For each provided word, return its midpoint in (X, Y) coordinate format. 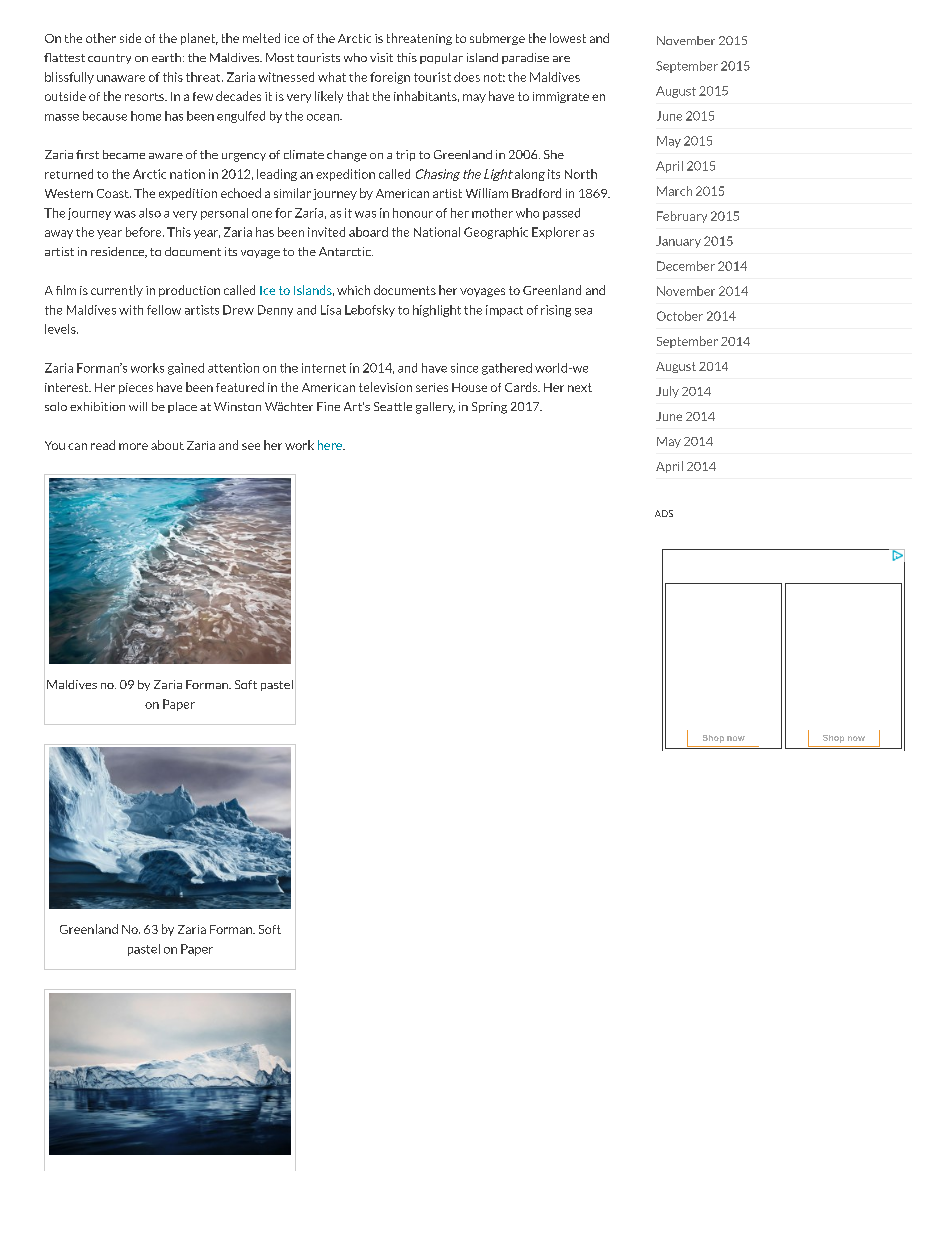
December (686, 266)
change (347, 156)
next (580, 387)
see (251, 446)
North (581, 174)
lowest (568, 38)
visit (381, 57)
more (133, 446)
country (109, 59)
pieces (136, 388)
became (124, 154)
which (353, 290)
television (385, 387)
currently (117, 291)
